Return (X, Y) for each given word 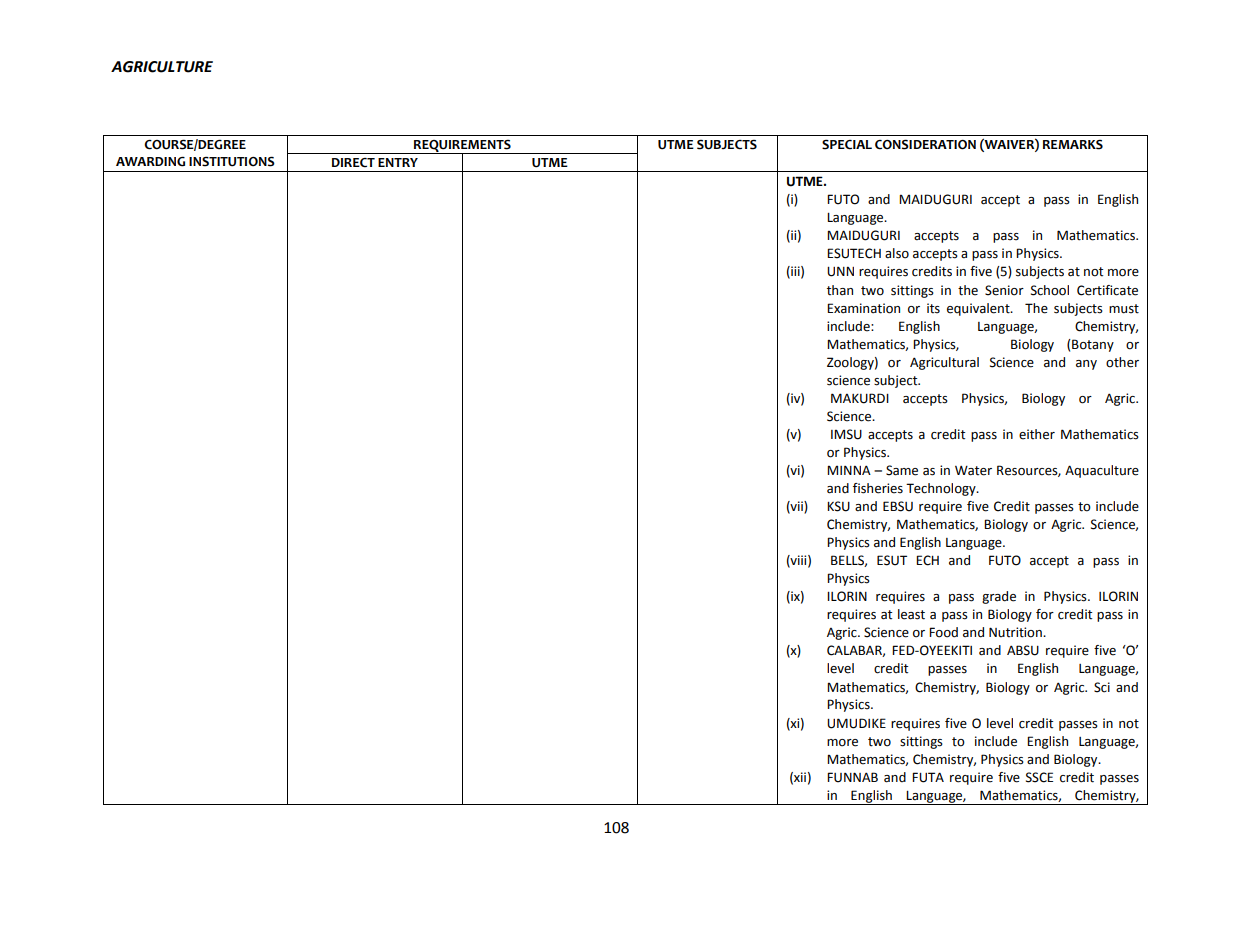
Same (902, 470)
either (1037, 434)
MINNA (849, 470)
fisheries (878, 488)
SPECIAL (847, 144)
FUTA (928, 777)
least (911, 614)
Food (943, 632)
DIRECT (353, 163)
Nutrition (1016, 632)
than (840, 290)
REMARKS (1073, 144)
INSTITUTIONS (232, 161)
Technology (942, 489)
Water (973, 471)
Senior (1004, 290)
